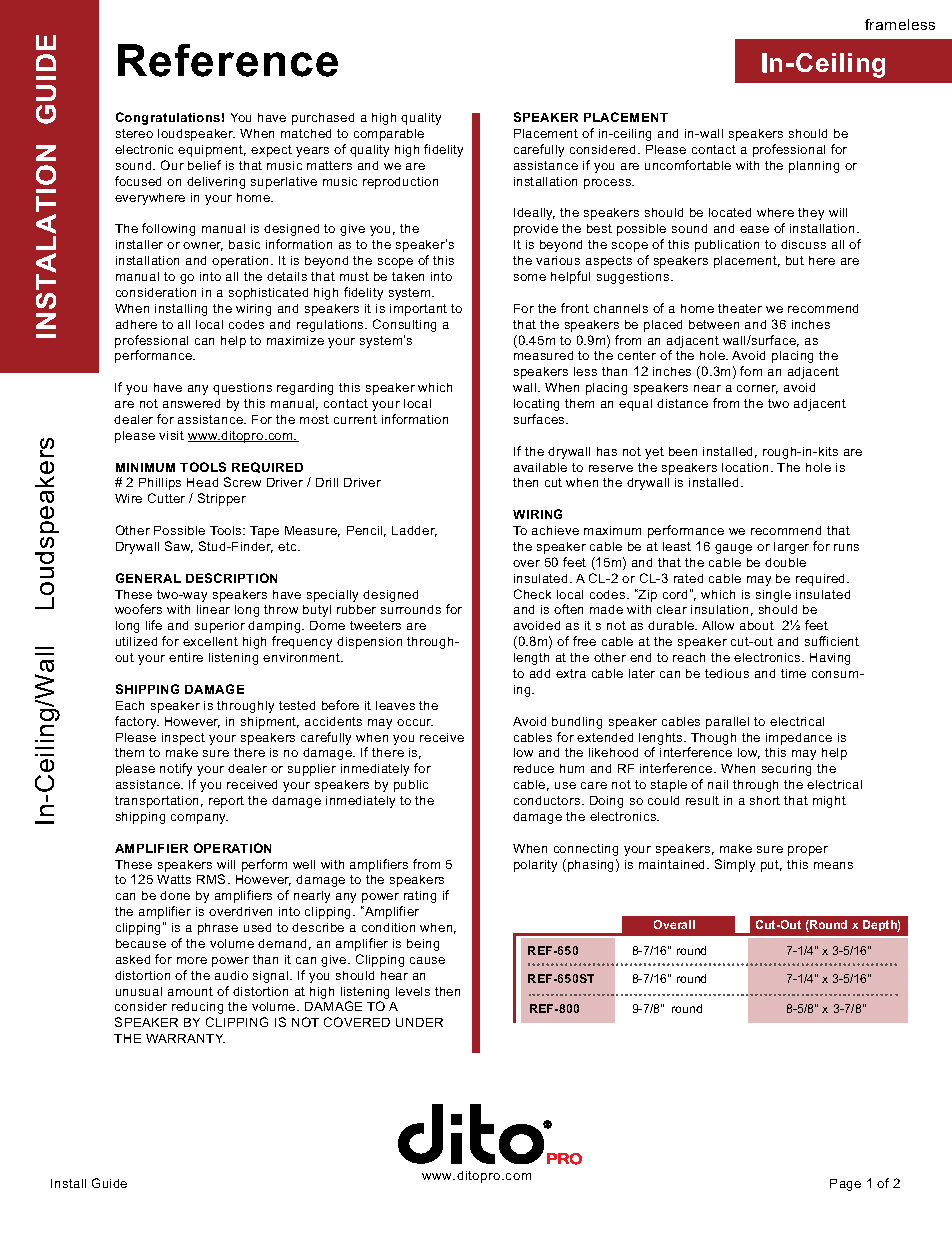 The height and width of the screenshot is (1233, 952). Describe the element at coordinates (745, 467) in the screenshot. I see `location` at that location.
